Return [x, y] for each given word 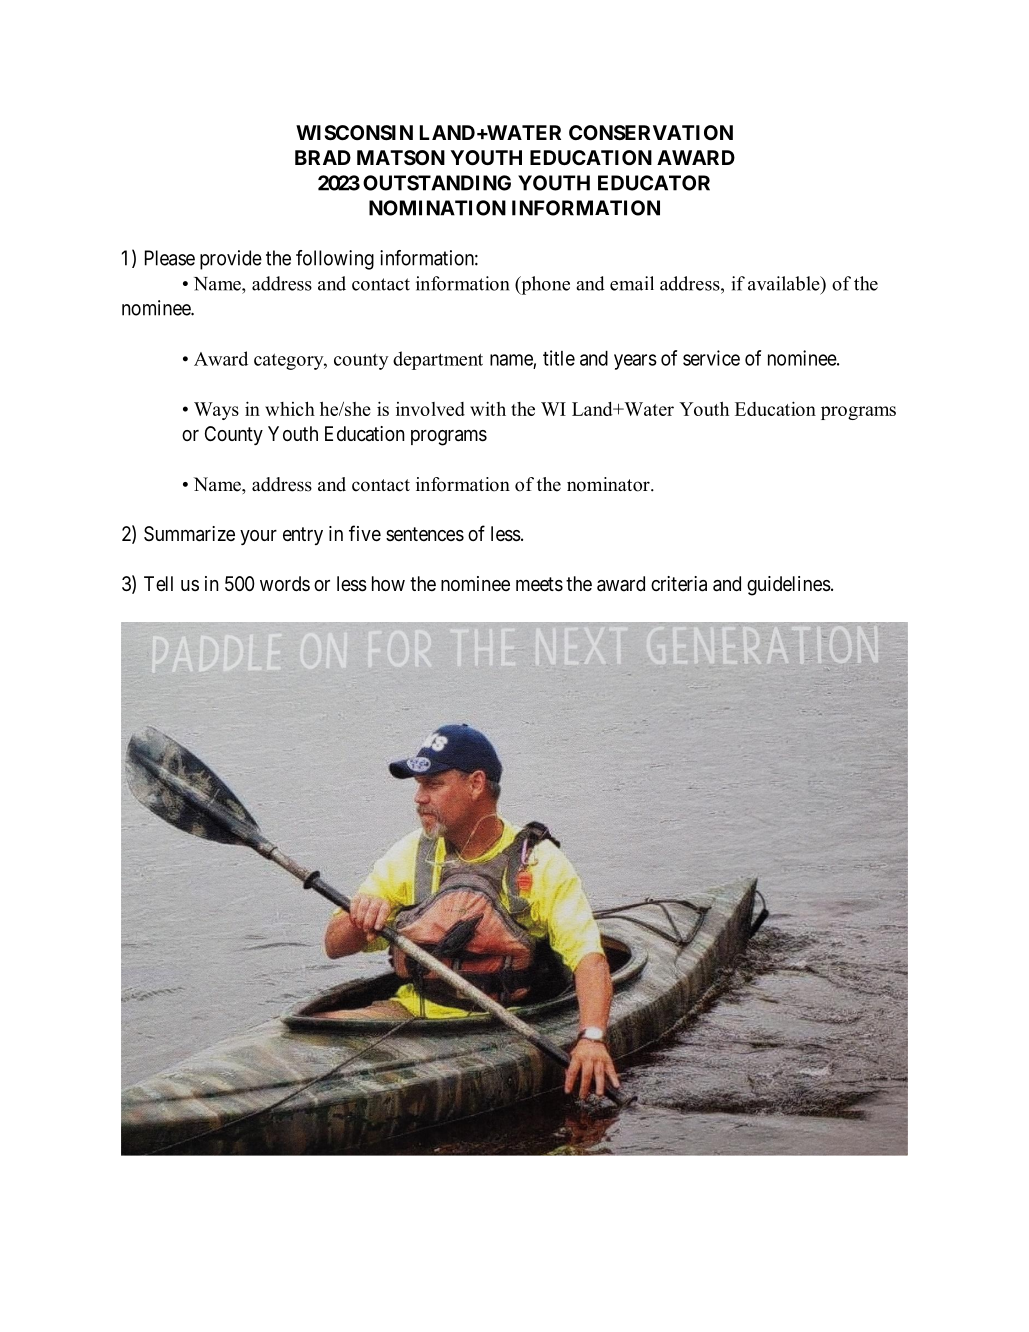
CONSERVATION [651, 132]
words [285, 583]
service [711, 358]
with [488, 408]
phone [544, 285]
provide [231, 260]
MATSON [401, 157]
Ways [216, 411]
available [785, 283]
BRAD [323, 157]
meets [539, 584]
